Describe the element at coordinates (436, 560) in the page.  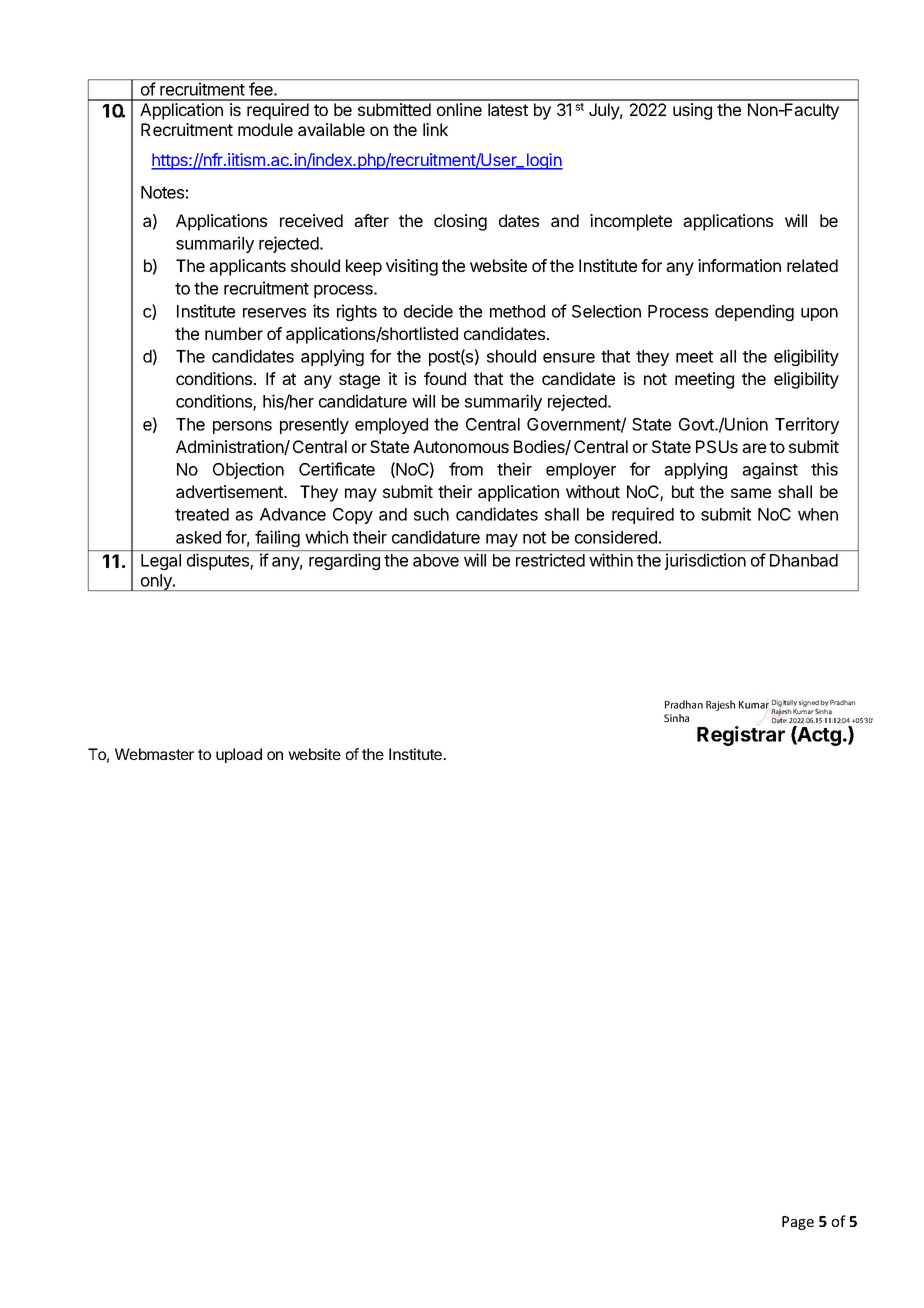
I see `above` at that location.
